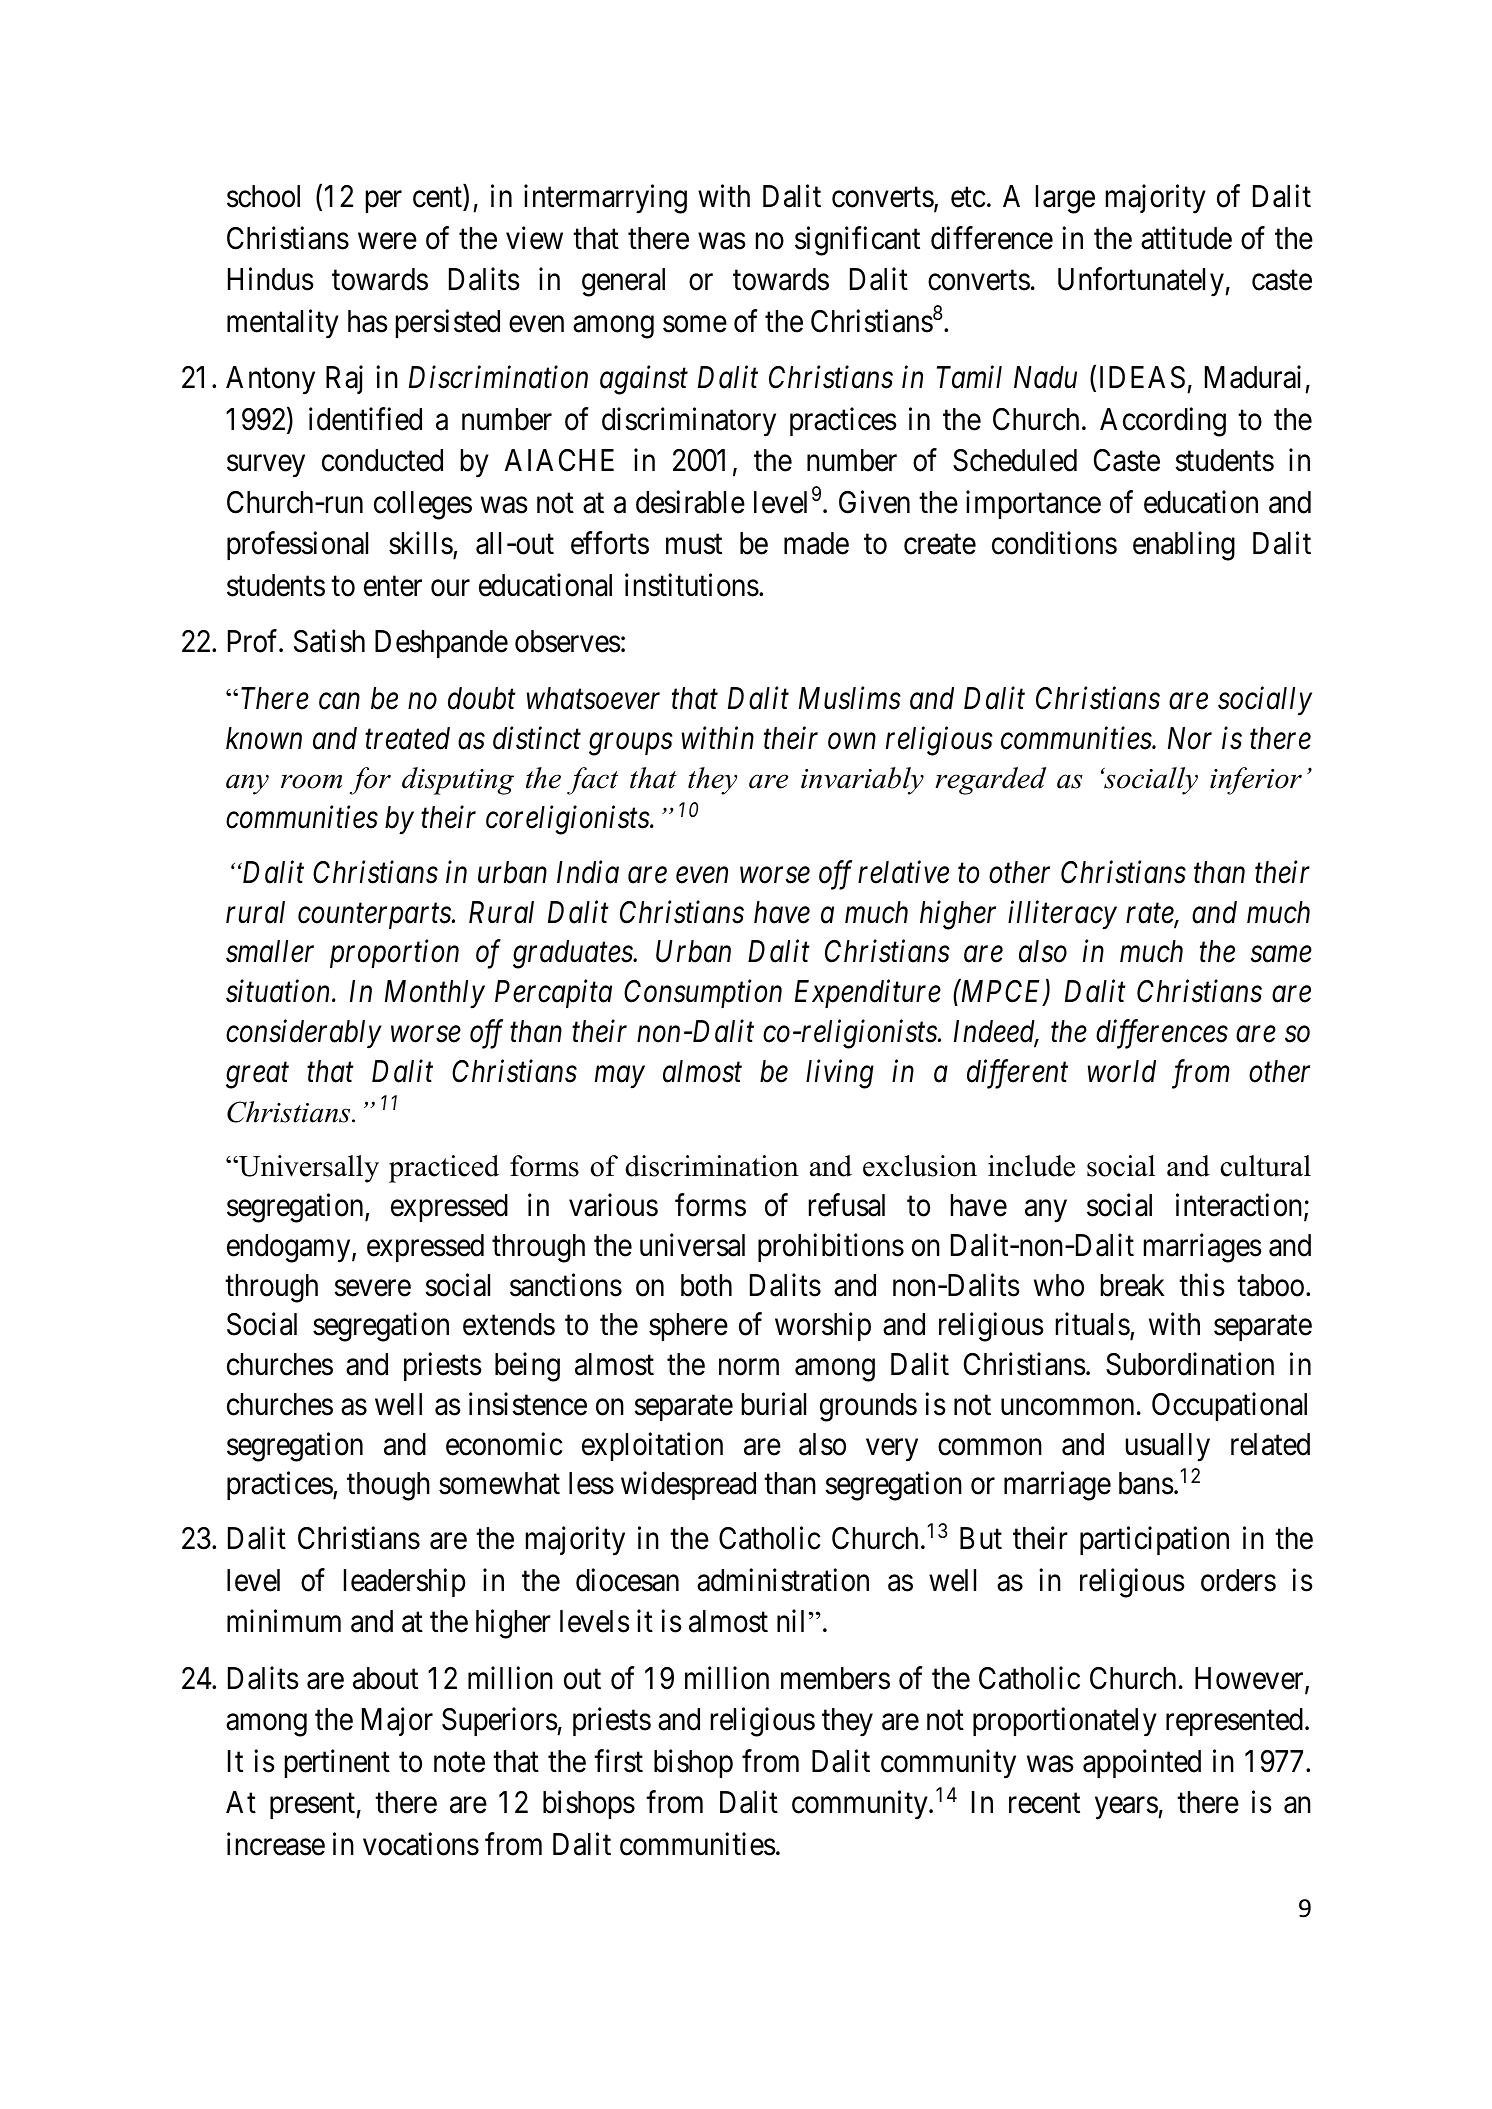 Image resolution: width=1492 pixels, height=2109 pixels. What do you see at coordinates (407, 738) in the screenshot?
I see `treated` at bounding box center [407, 738].
